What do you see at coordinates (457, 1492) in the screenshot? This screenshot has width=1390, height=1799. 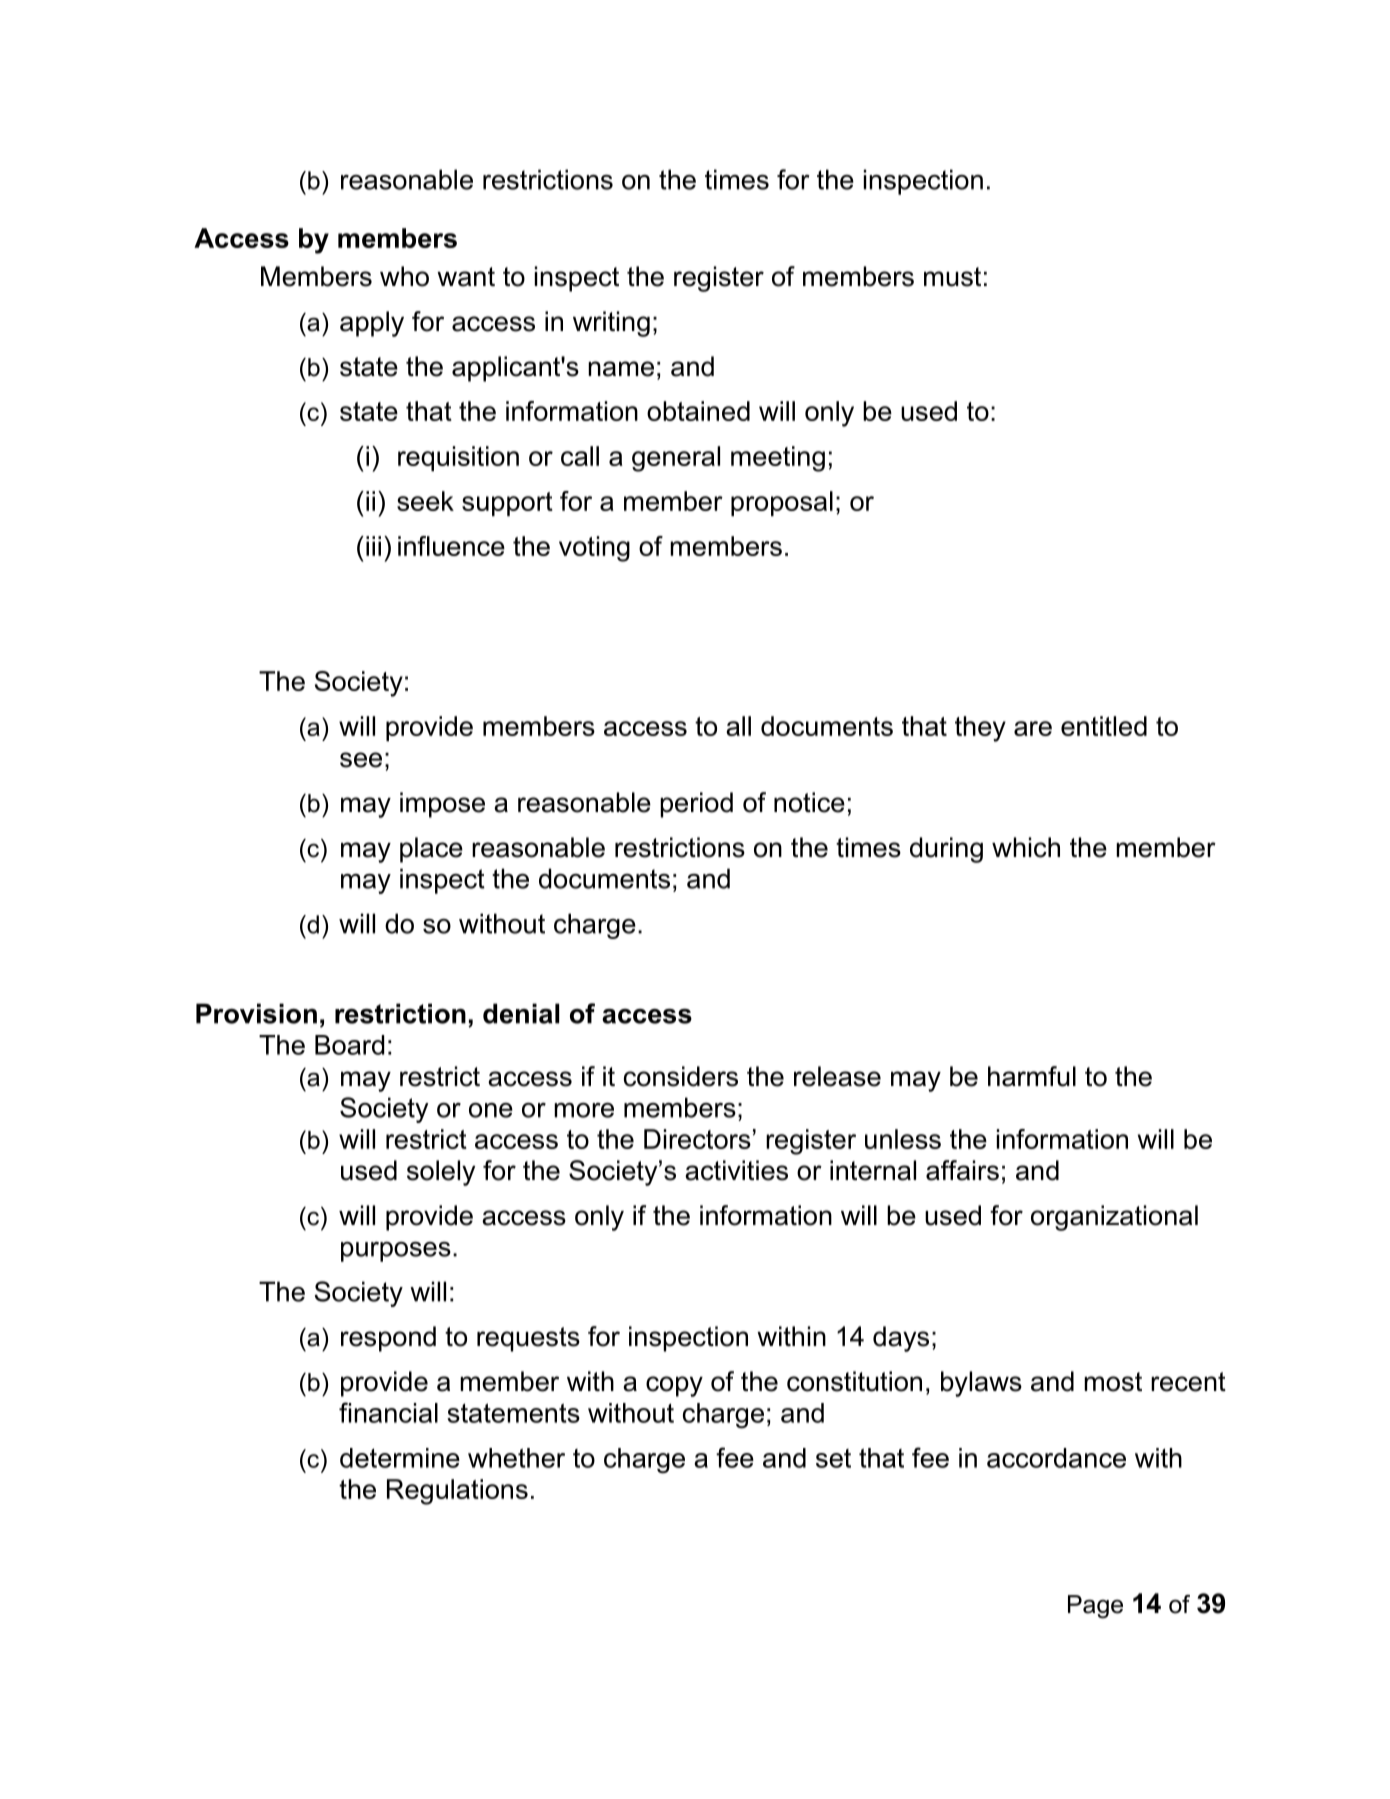 I see `Regulations` at bounding box center [457, 1492].
